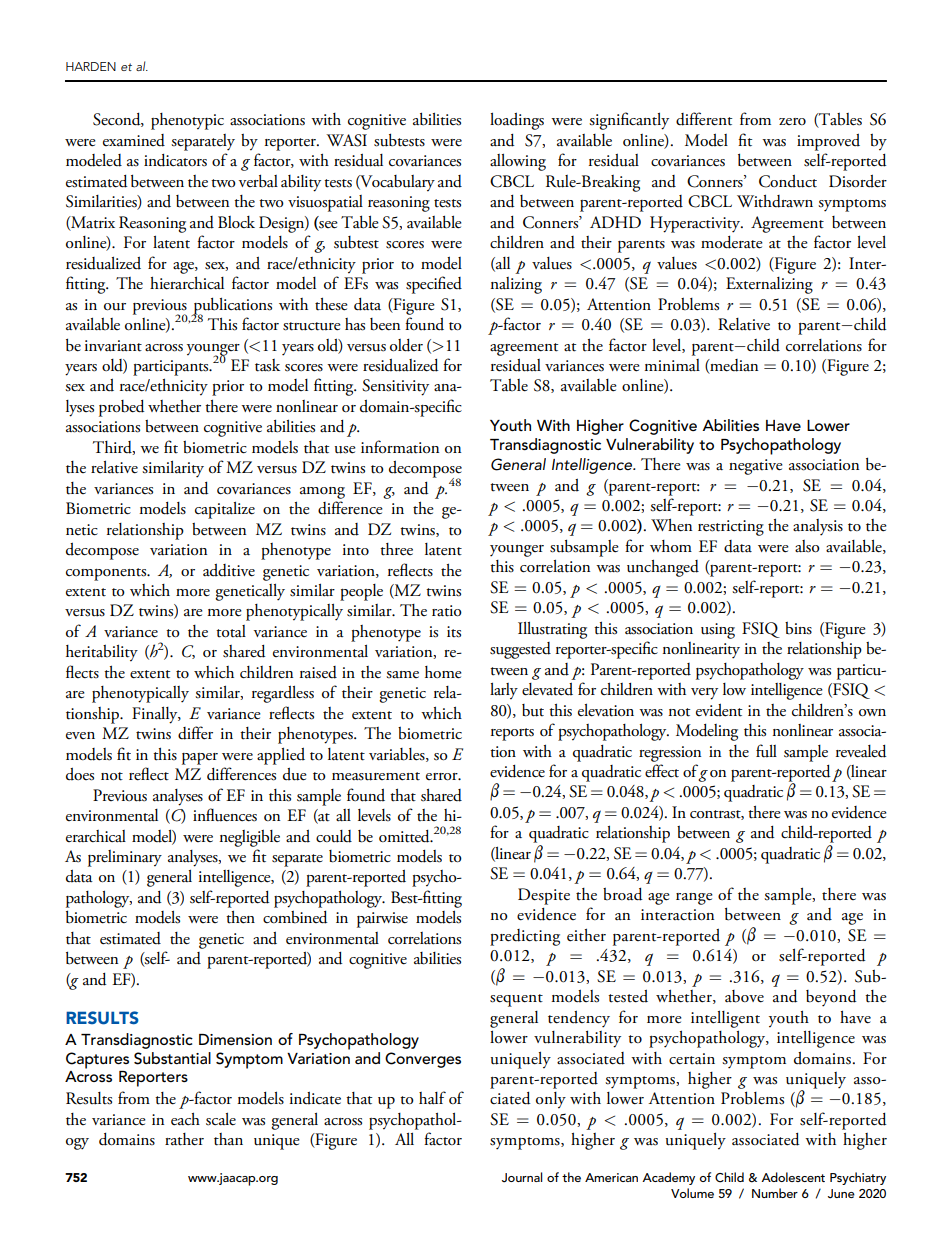 The height and width of the image is (1237, 952). What do you see at coordinates (113, 346) in the image?
I see `invariant` at bounding box center [113, 346].
